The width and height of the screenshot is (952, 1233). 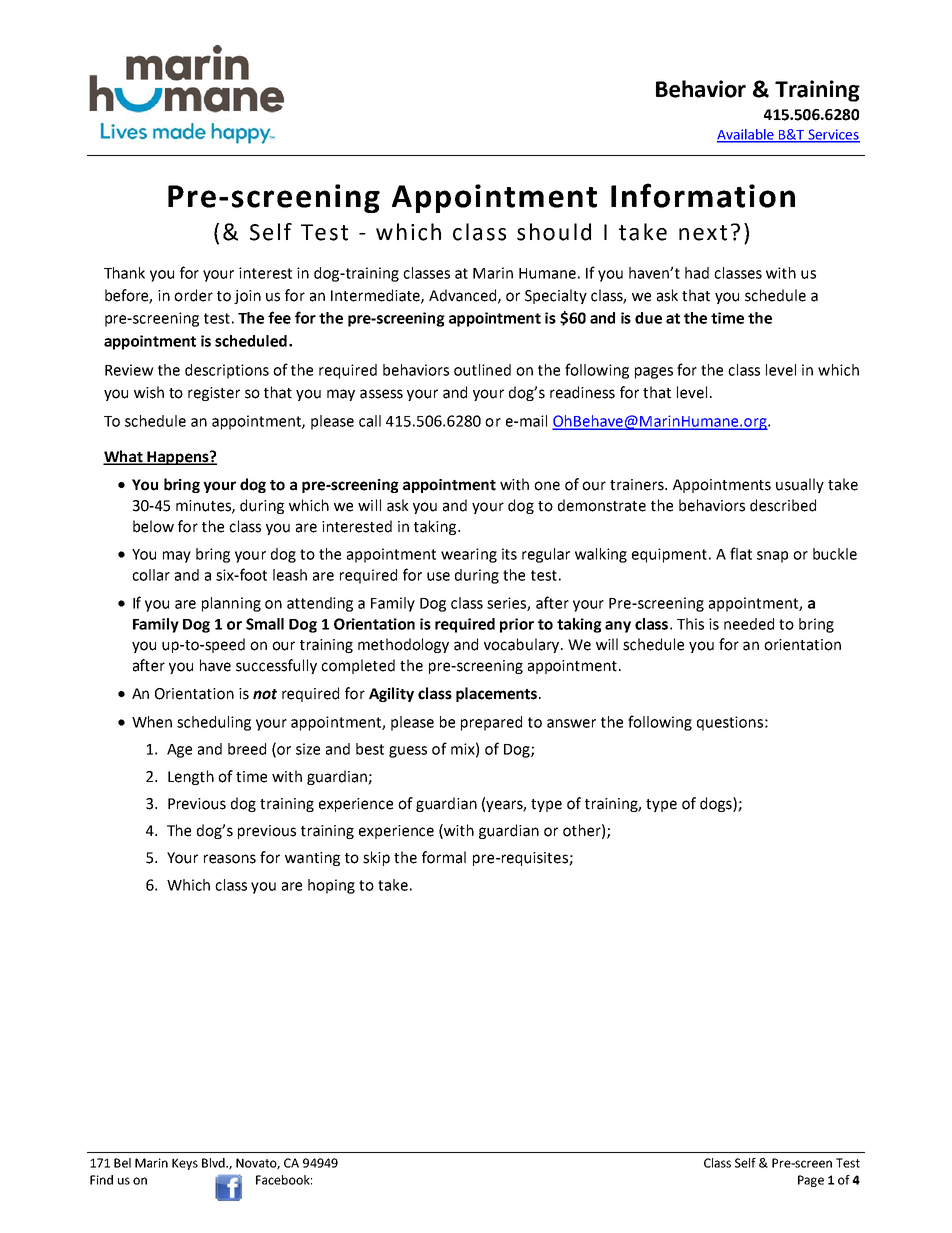 What do you see at coordinates (191, 777) in the screenshot?
I see `Length` at bounding box center [191, 777].
